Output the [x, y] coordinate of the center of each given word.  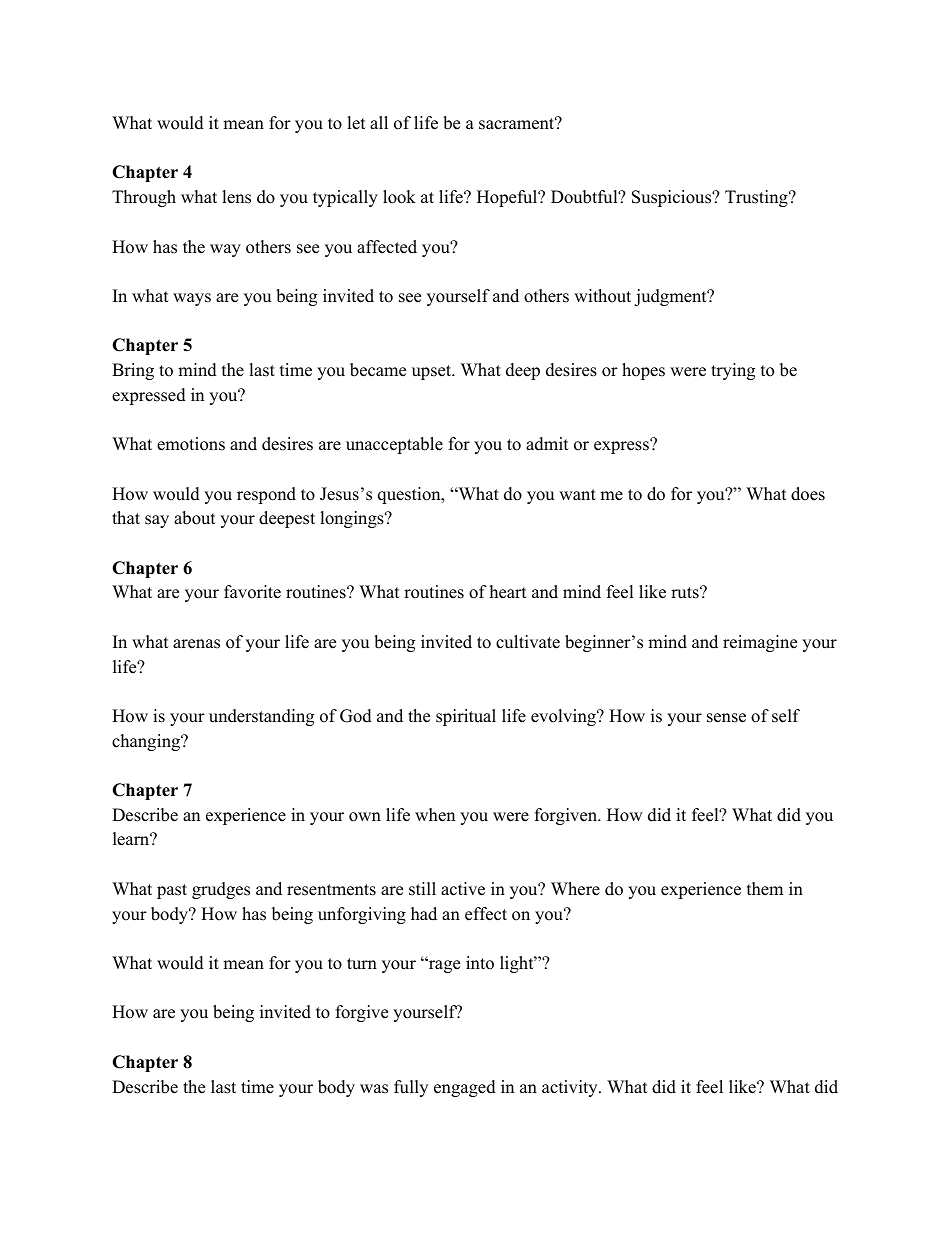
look [399, 197]
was [374, 1089]
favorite [252, 592]
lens [236, 197]
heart [508, 592]
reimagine [760, 643]
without [602, 296]
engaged [465, 1088]
